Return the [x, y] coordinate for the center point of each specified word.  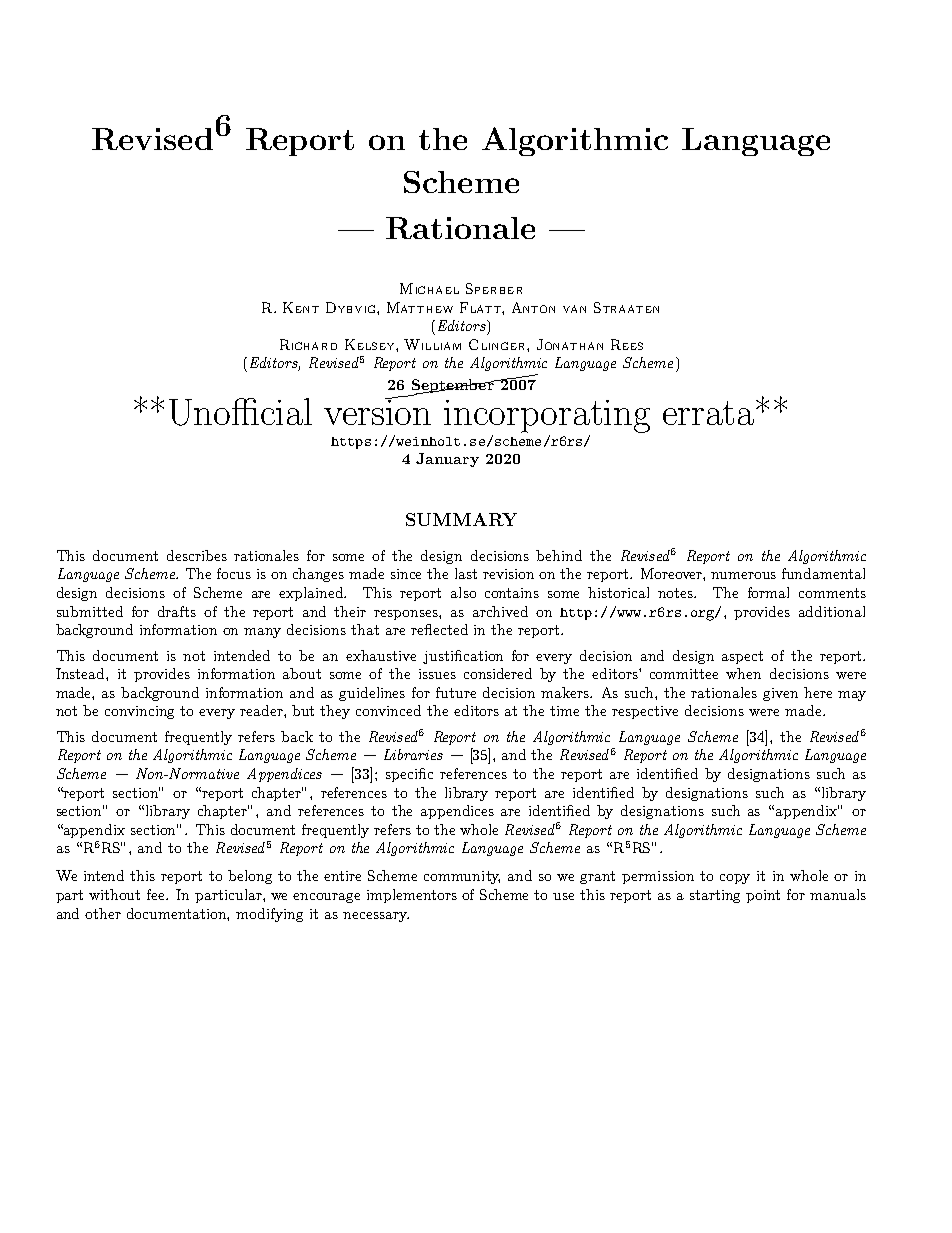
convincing [139, 712]
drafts [177, 611]
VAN [574, 309]
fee [157, 894]
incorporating [547, 416]
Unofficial [240, 412]
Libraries [413, 754]
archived [500, 611]
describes [197, 555]
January [447, 460]
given [780, 694]
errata [710, 412]
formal [768, 592]
